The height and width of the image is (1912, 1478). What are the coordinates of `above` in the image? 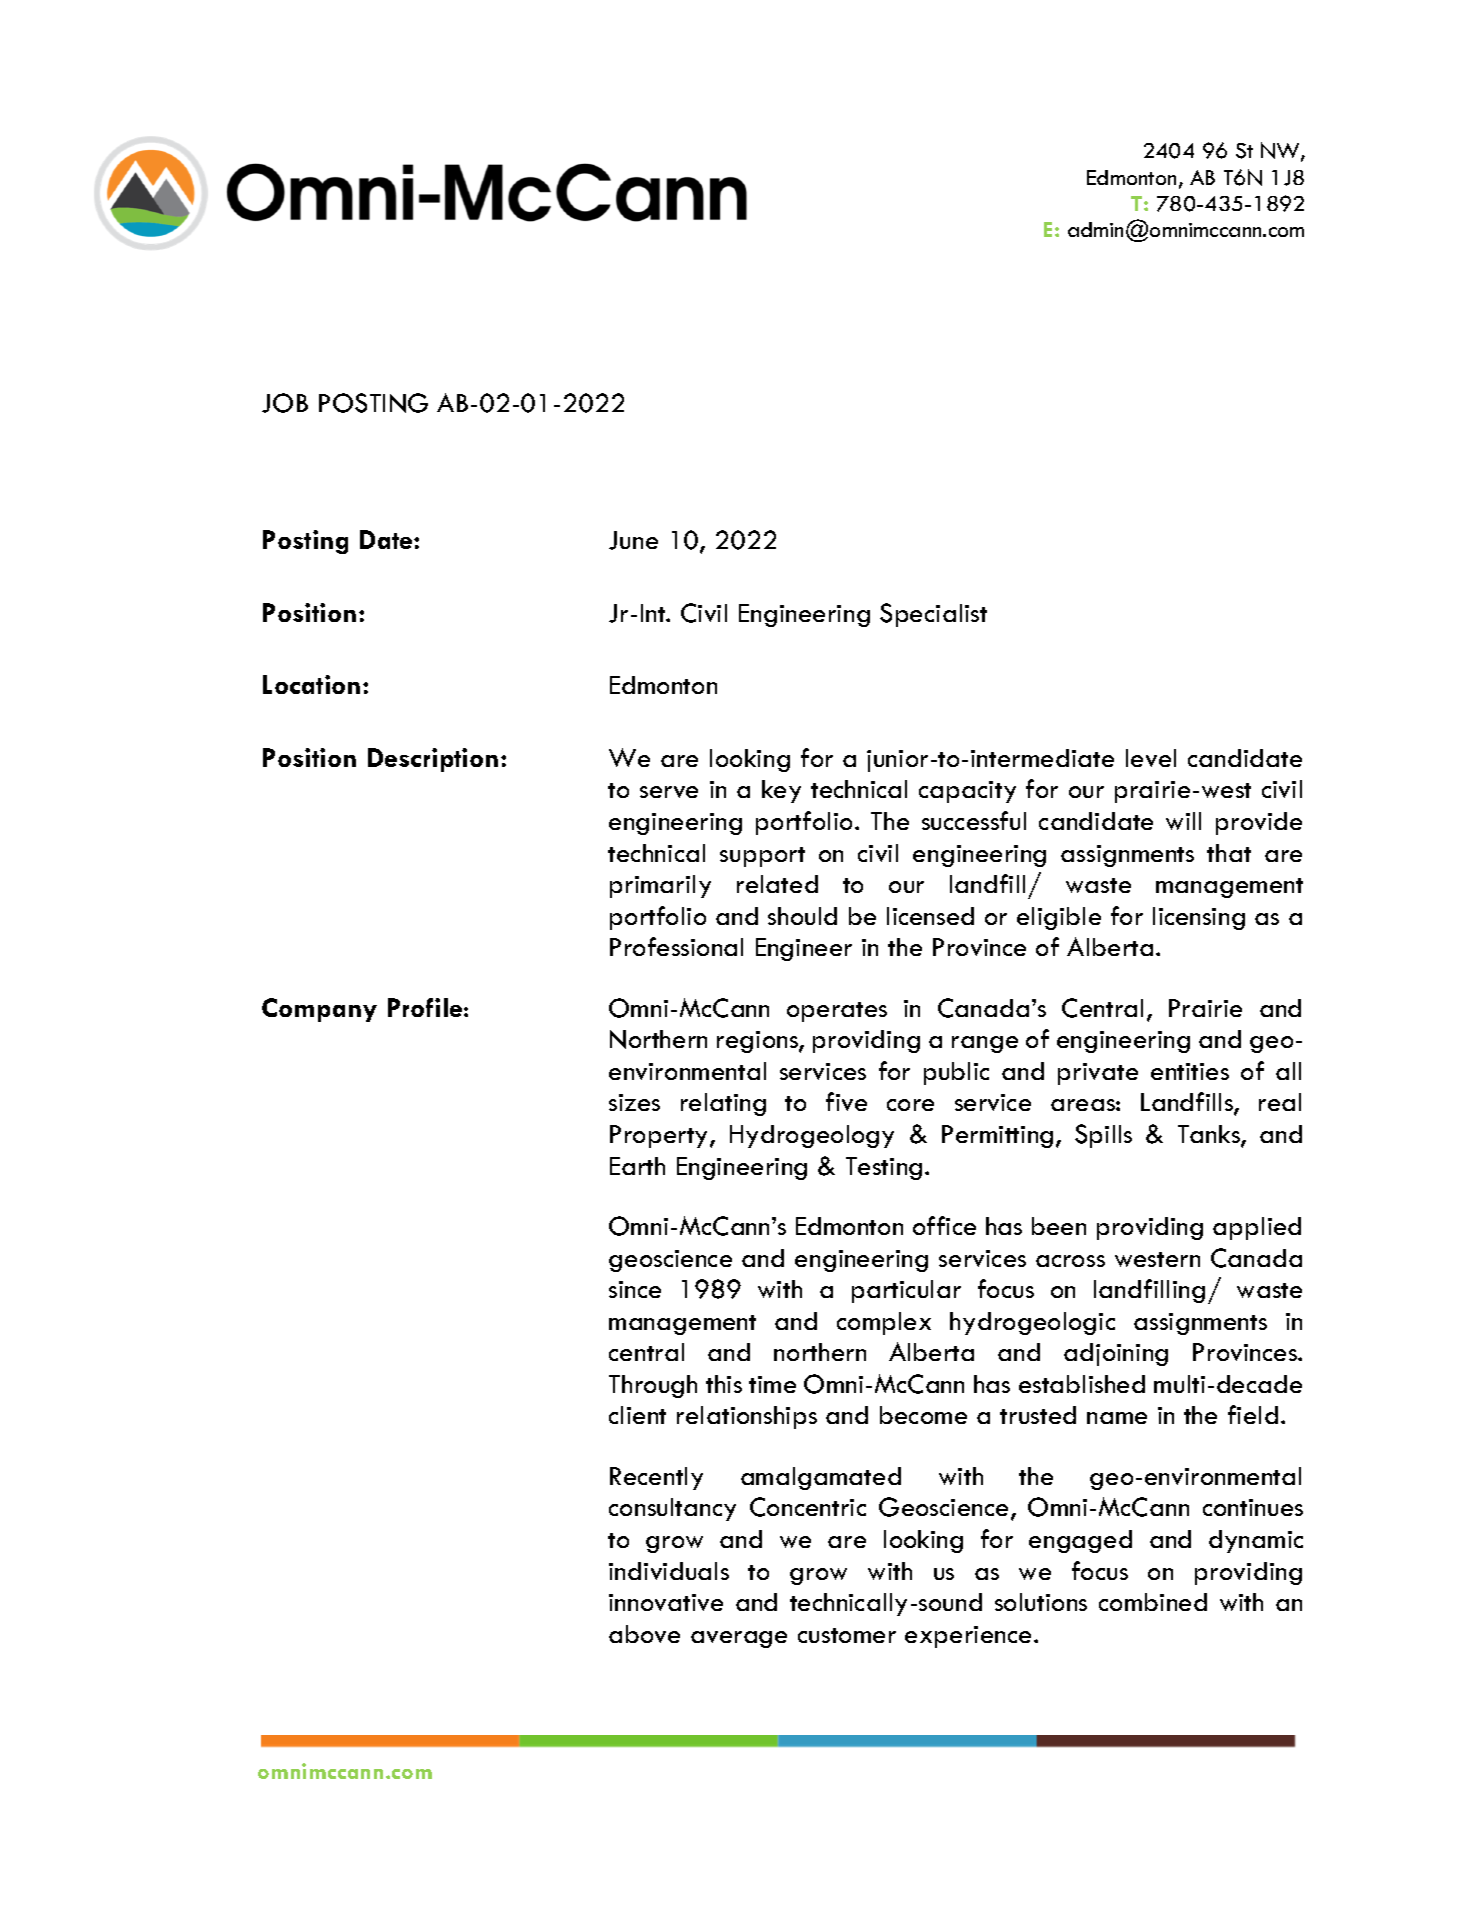 It's located at (644, 1634).
